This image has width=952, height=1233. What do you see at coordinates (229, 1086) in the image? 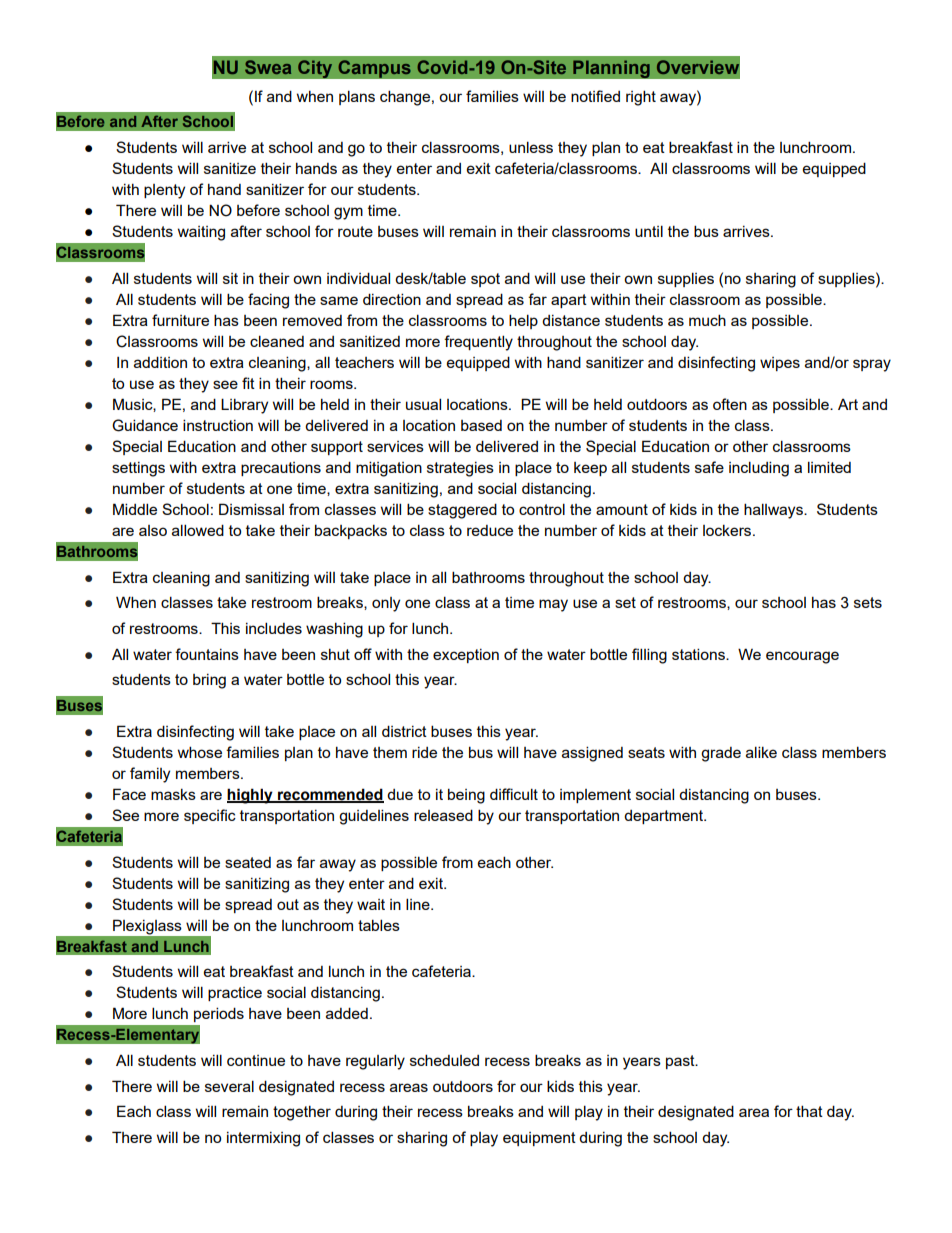
I see `several` at bounding box center [229, 1086].
